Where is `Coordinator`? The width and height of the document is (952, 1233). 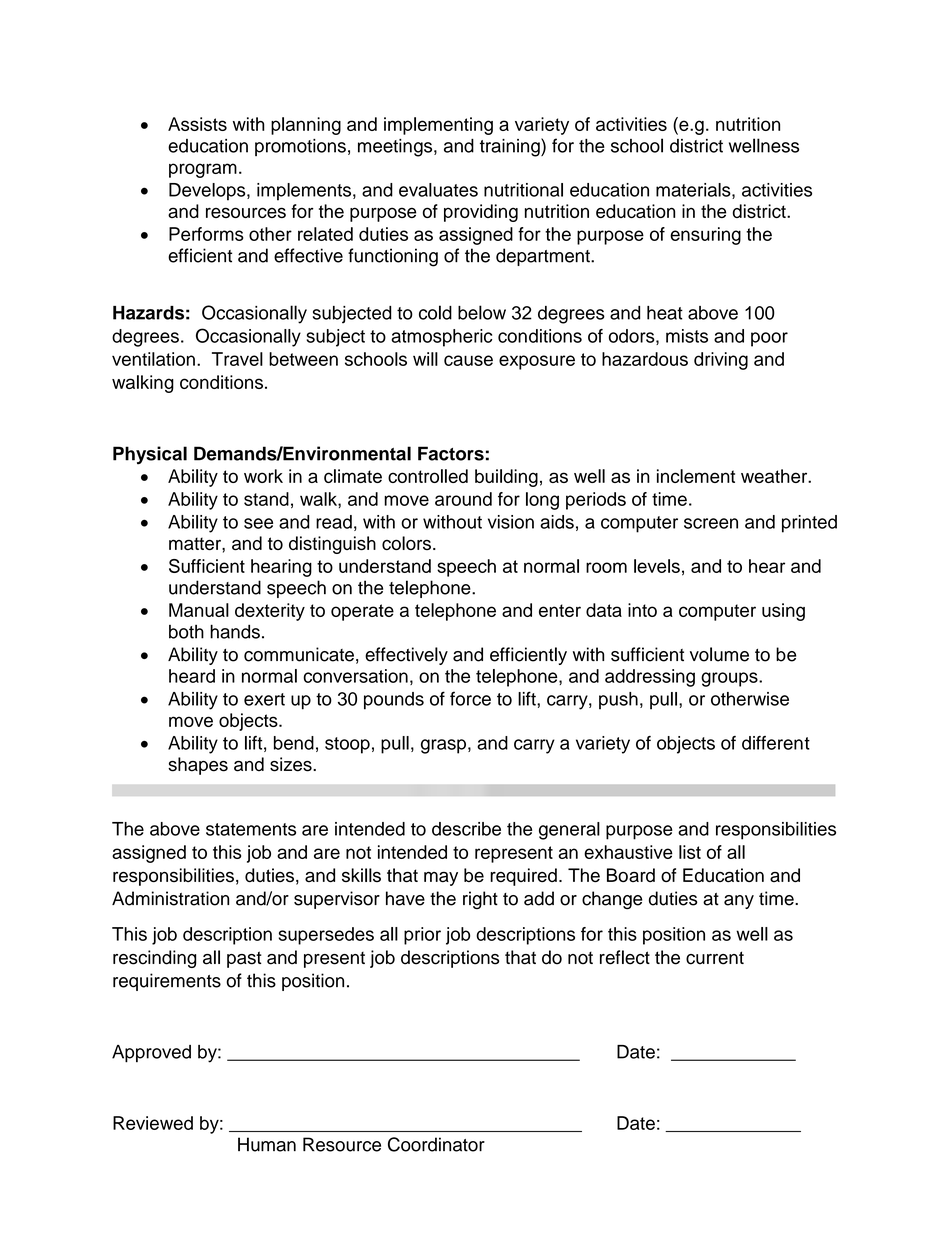
Coordinator is located at coordinates (436, 1144).
